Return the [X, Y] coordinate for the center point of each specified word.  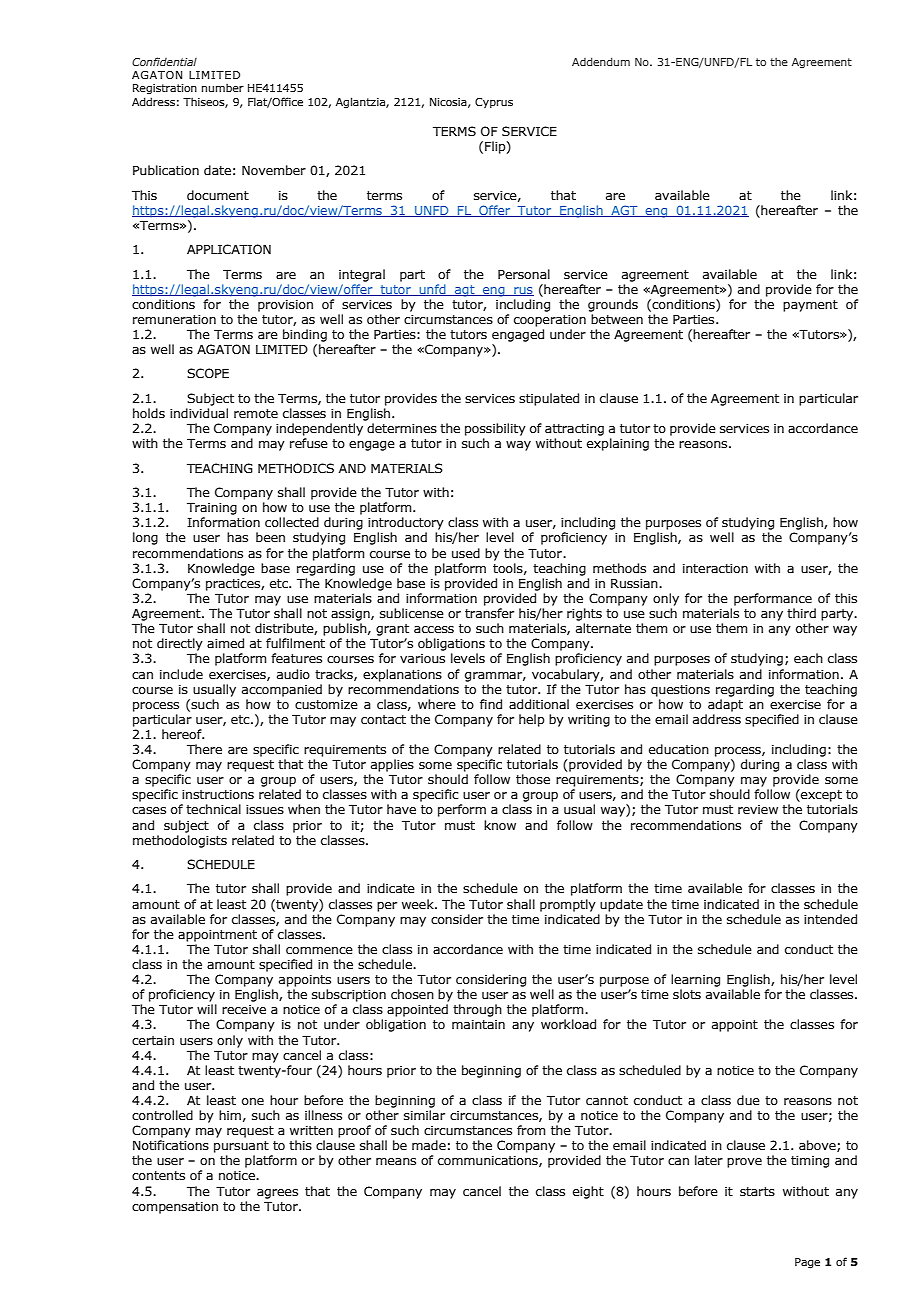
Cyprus [494, 103]
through [477, 1010]
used [466, 553]
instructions [218, 794]
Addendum [601, 61]
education [679, 749]
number [223, 87]
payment [810, 306]
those [533, 779]
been [270, 537]
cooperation [550, 321]
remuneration [174, 319]
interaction [715, 568]
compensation [175, 1208]
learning [695, 980]
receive [244, 1009]
